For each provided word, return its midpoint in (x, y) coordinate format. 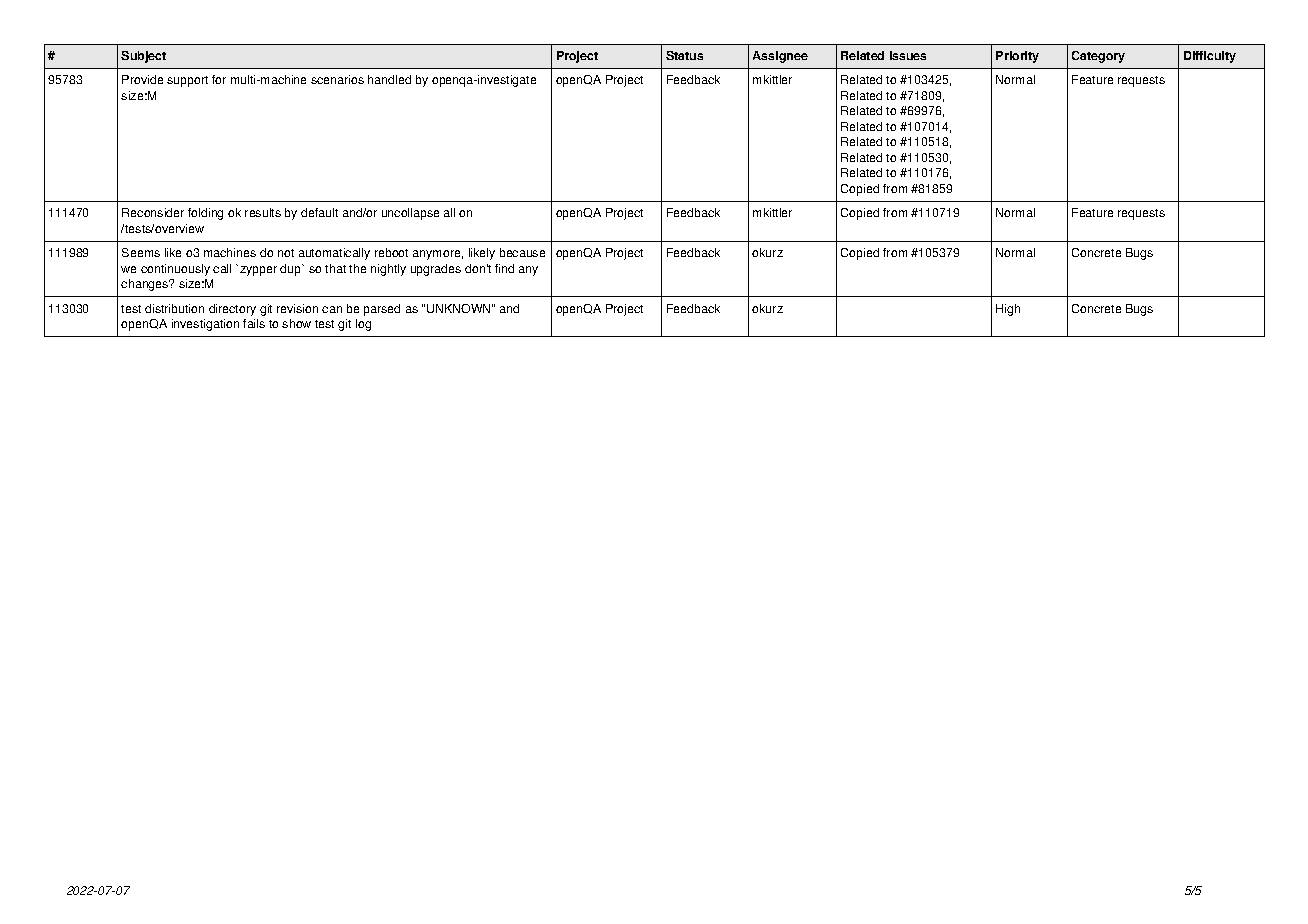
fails (254, 323)
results (263, 212)
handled (389, 79)
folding (205, 214)
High (1008, 310)
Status (684, 55)
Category (1098, 57)
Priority (1017, 57)
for (219, 79)
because (522, 252)
